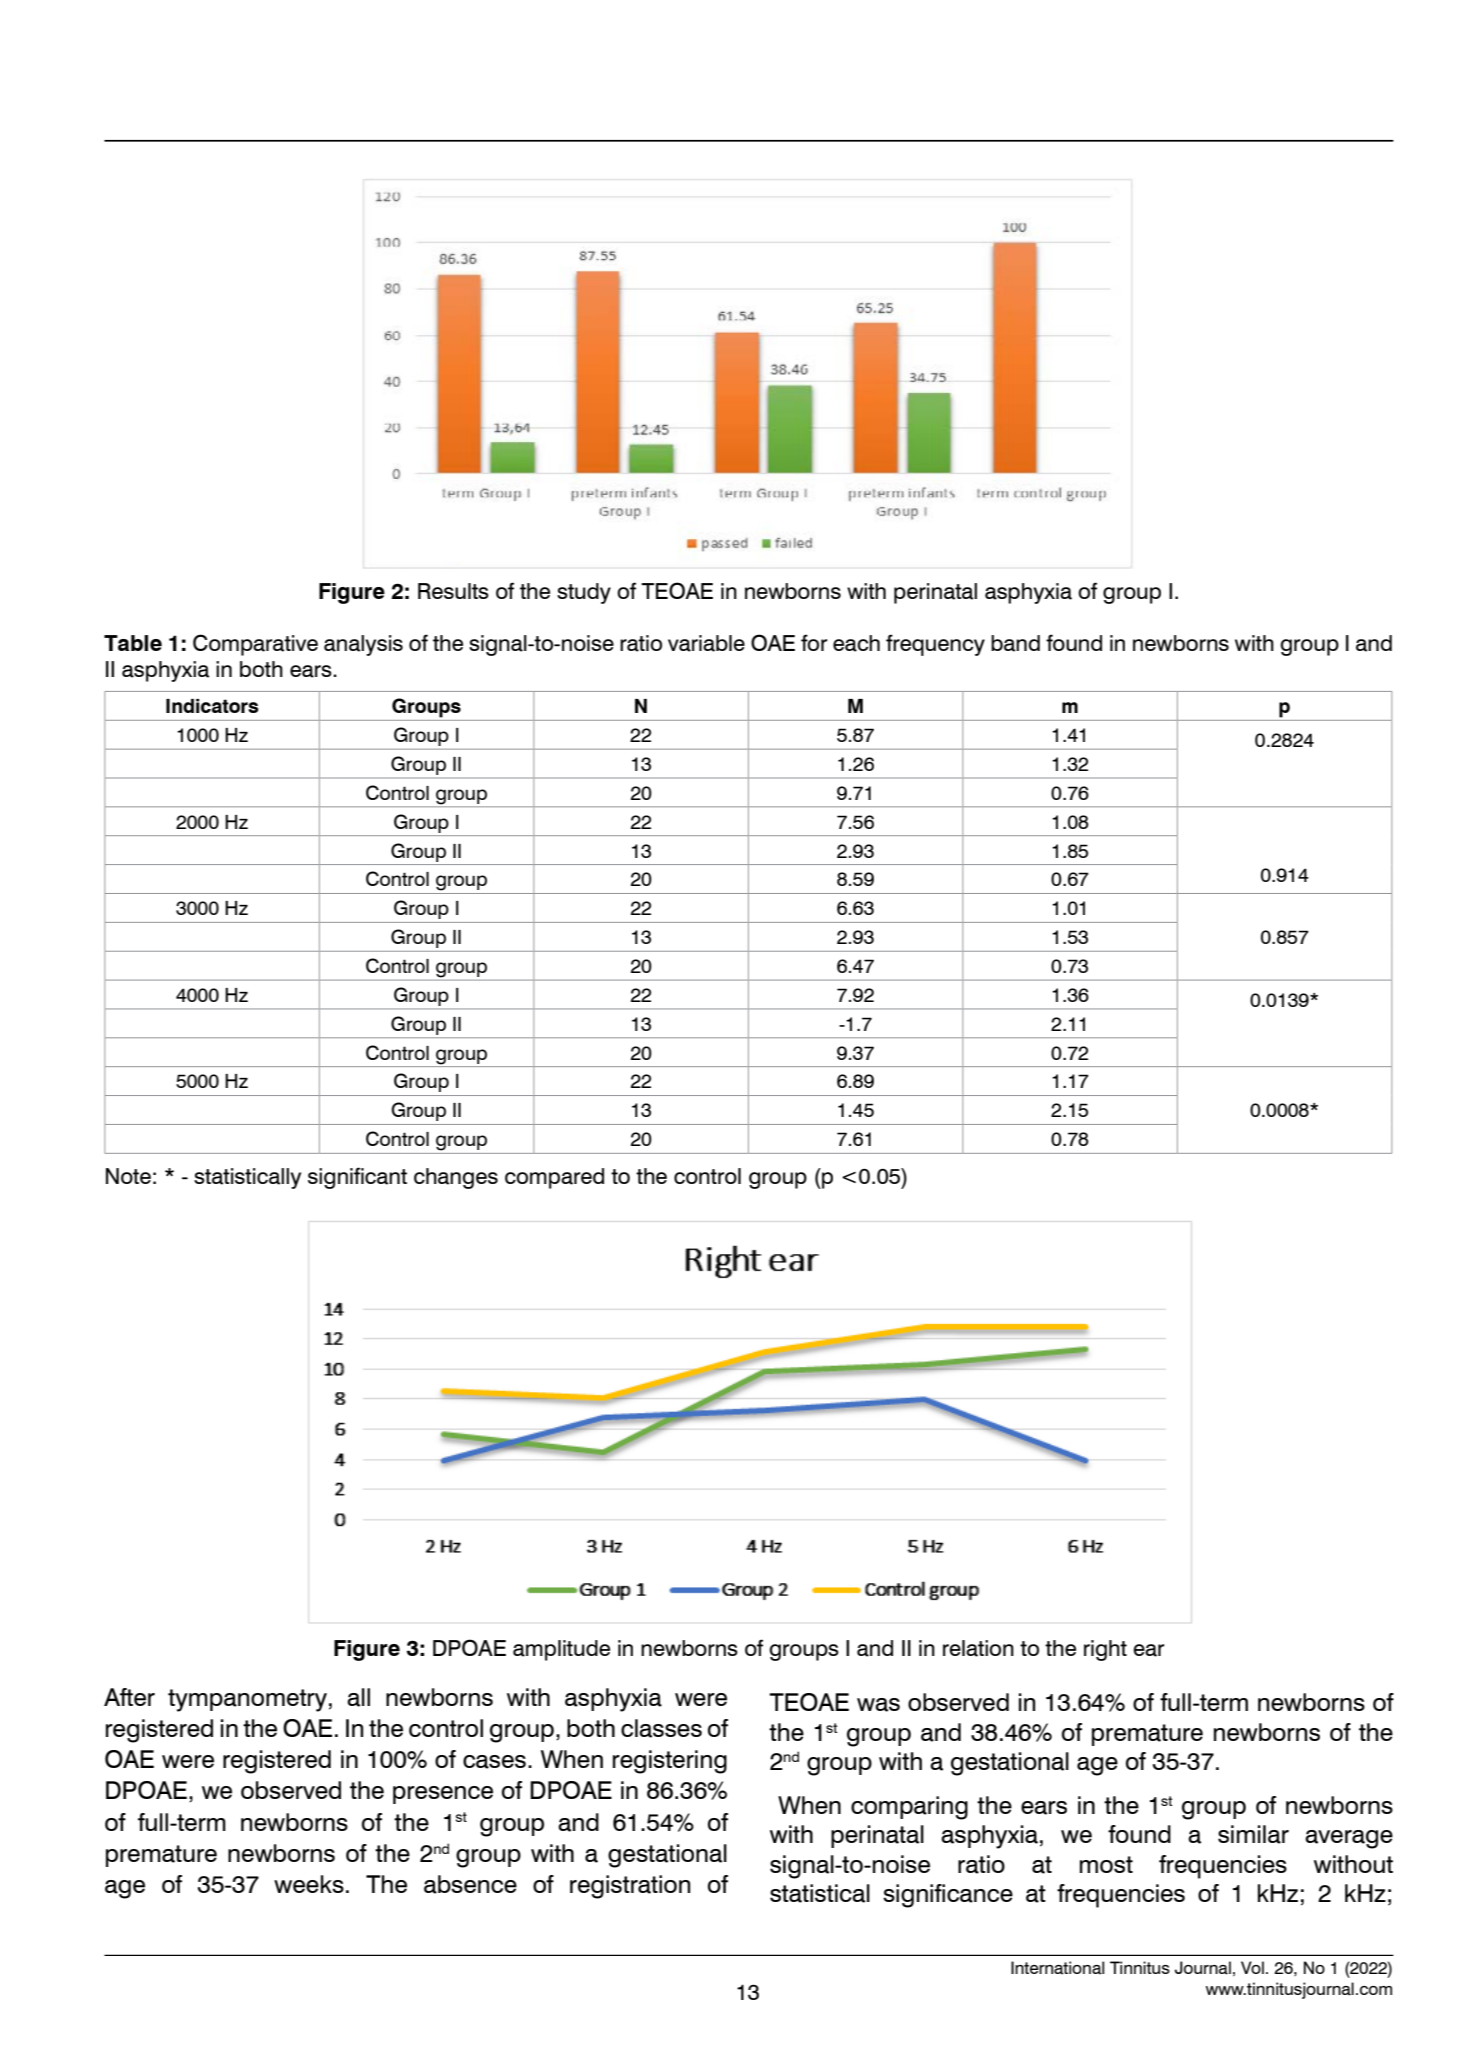 The image size is (1463, 2069). What do you see at coordinates (554, 1178) in the screenshot?
I see `compared` at bounding box center [554, 1178].
